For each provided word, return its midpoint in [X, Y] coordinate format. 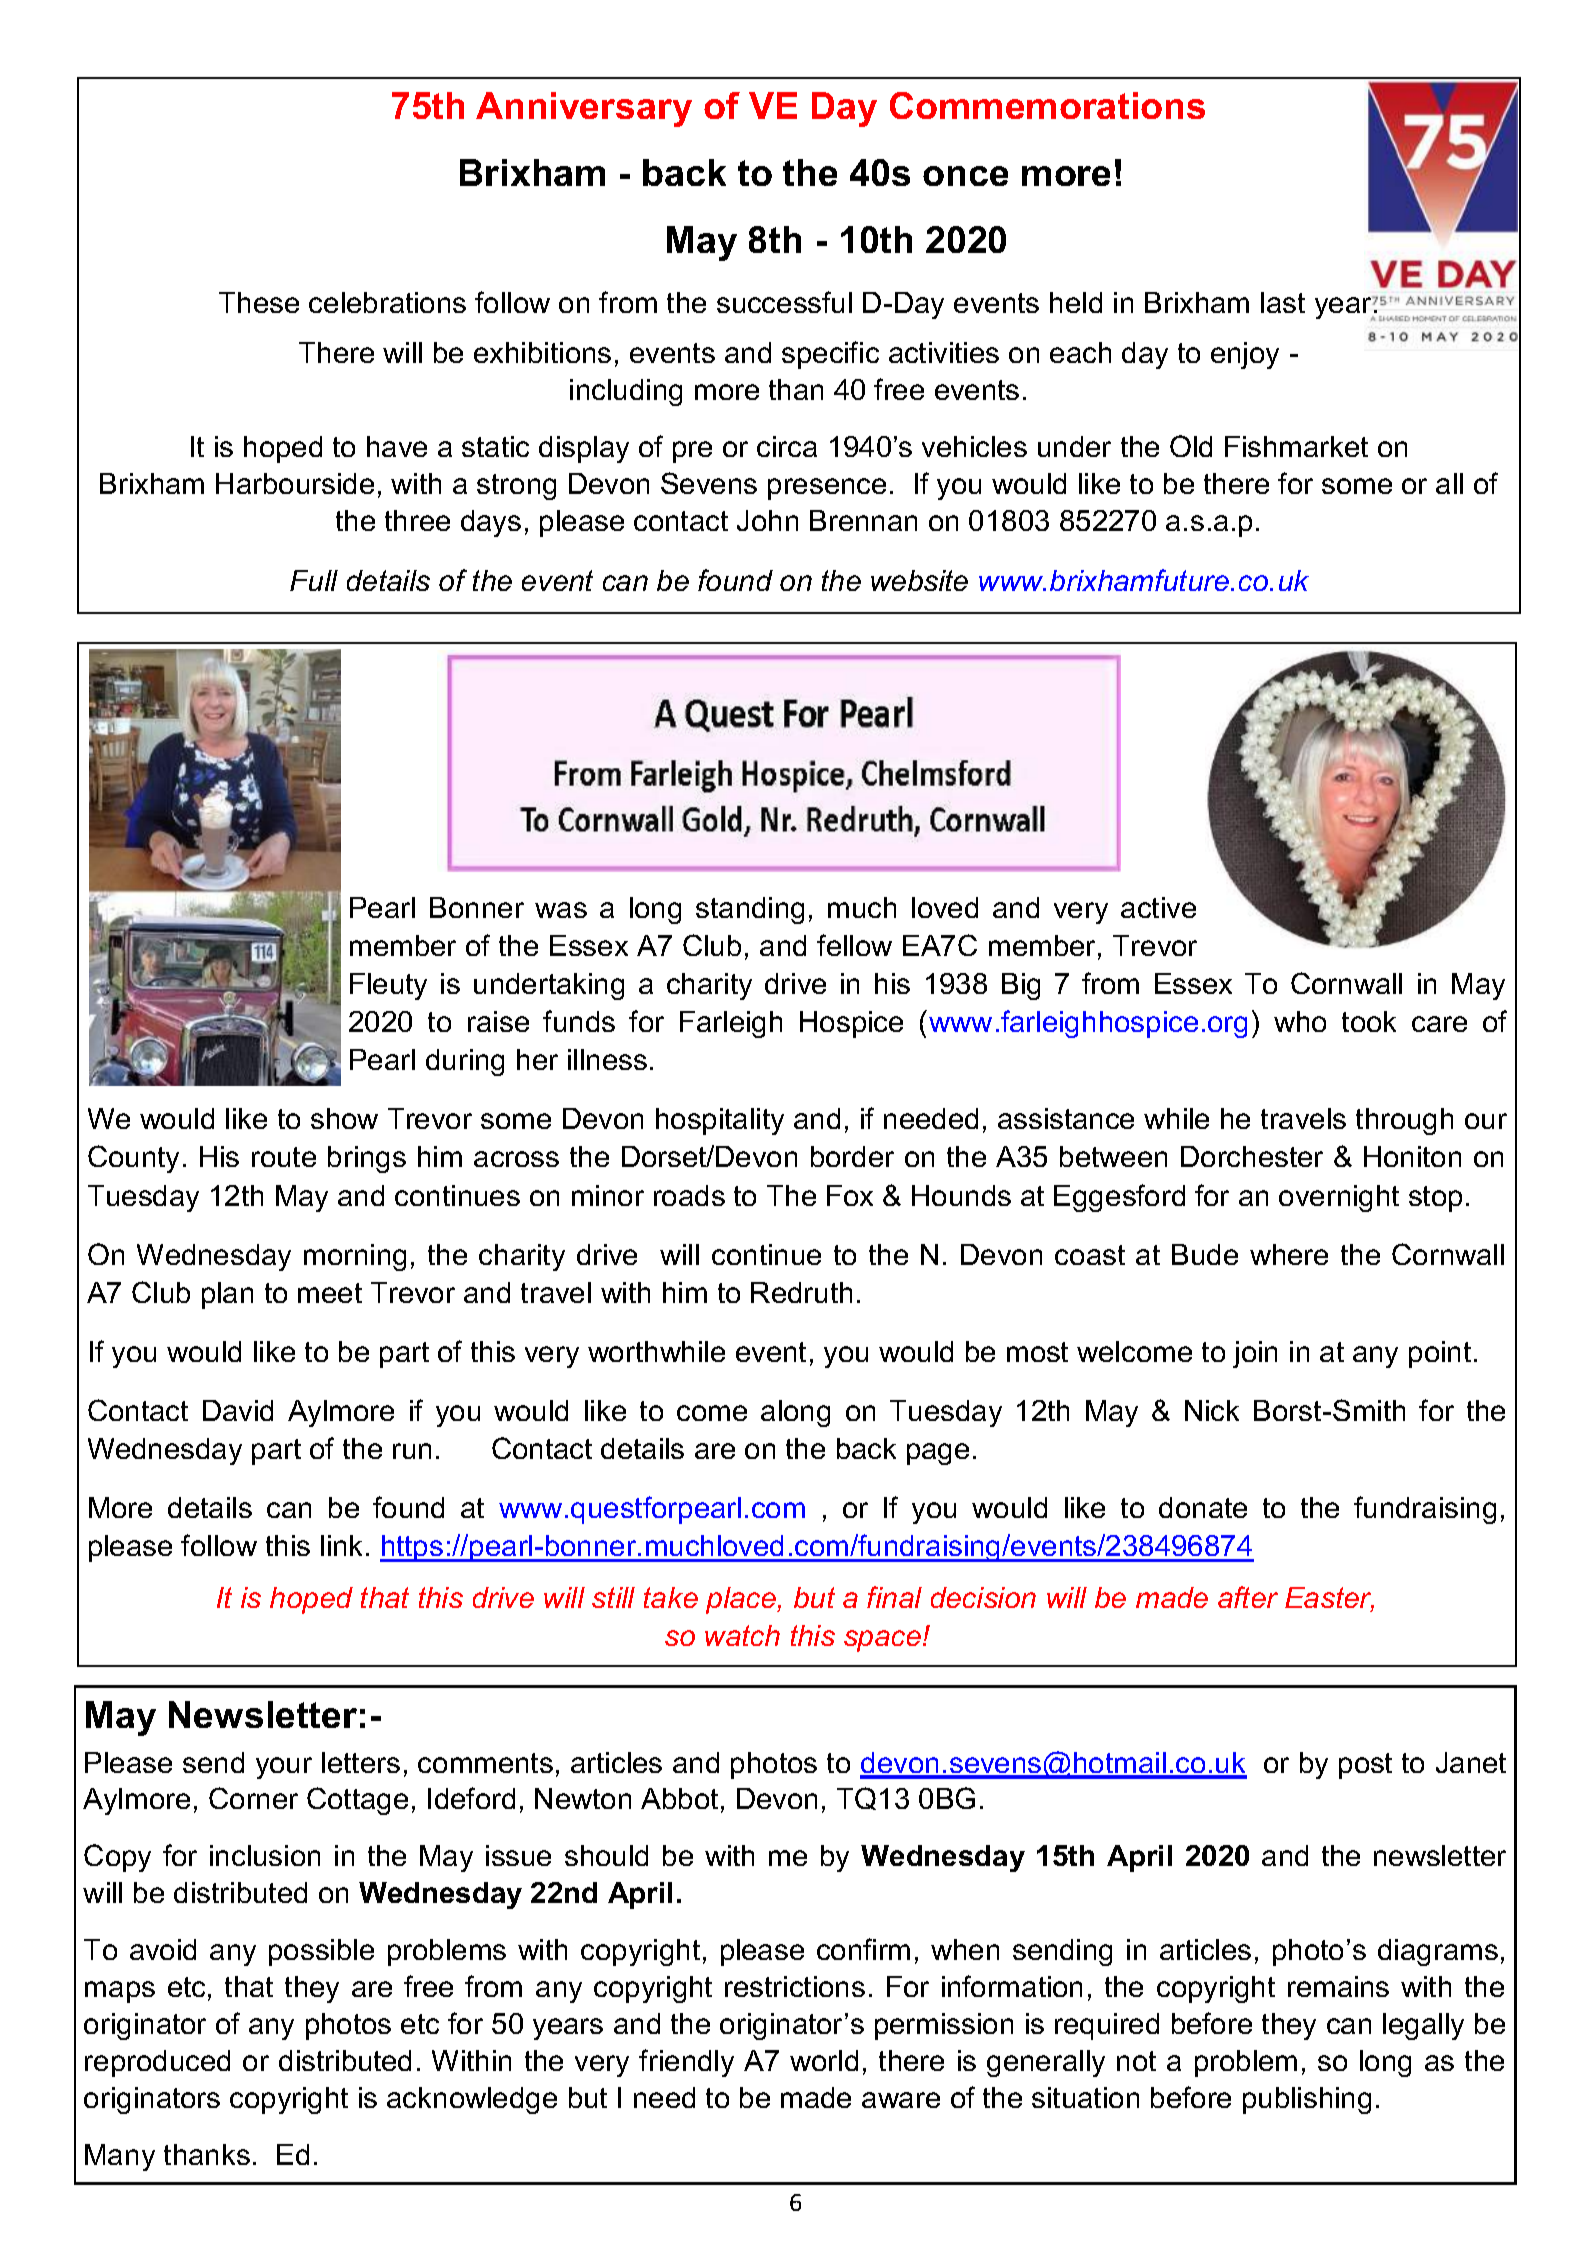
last [1283, 302]
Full [314, 580]
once [965, 176]
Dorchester [1252, 1156]
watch [742, 1635]
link [341, 1545]
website [919, 580]
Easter [1329, 1599]
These [259, 302]
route [284, 1157]
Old [1191, 446]
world [824, 2060]
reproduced [157, 2063]
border [852, 1156]
